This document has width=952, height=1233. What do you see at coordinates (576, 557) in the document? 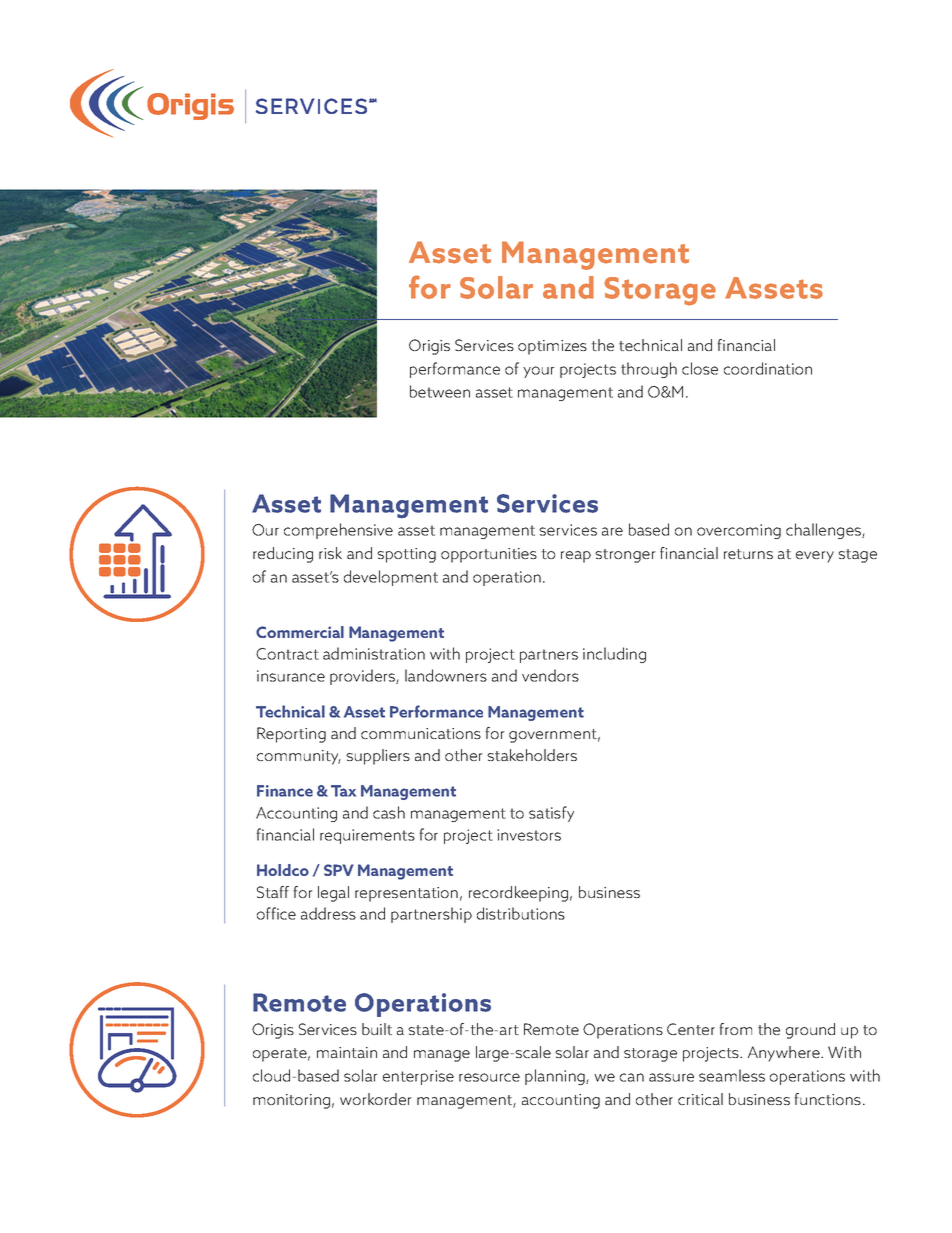
I see `reap` at bounding box center [576, 557].
